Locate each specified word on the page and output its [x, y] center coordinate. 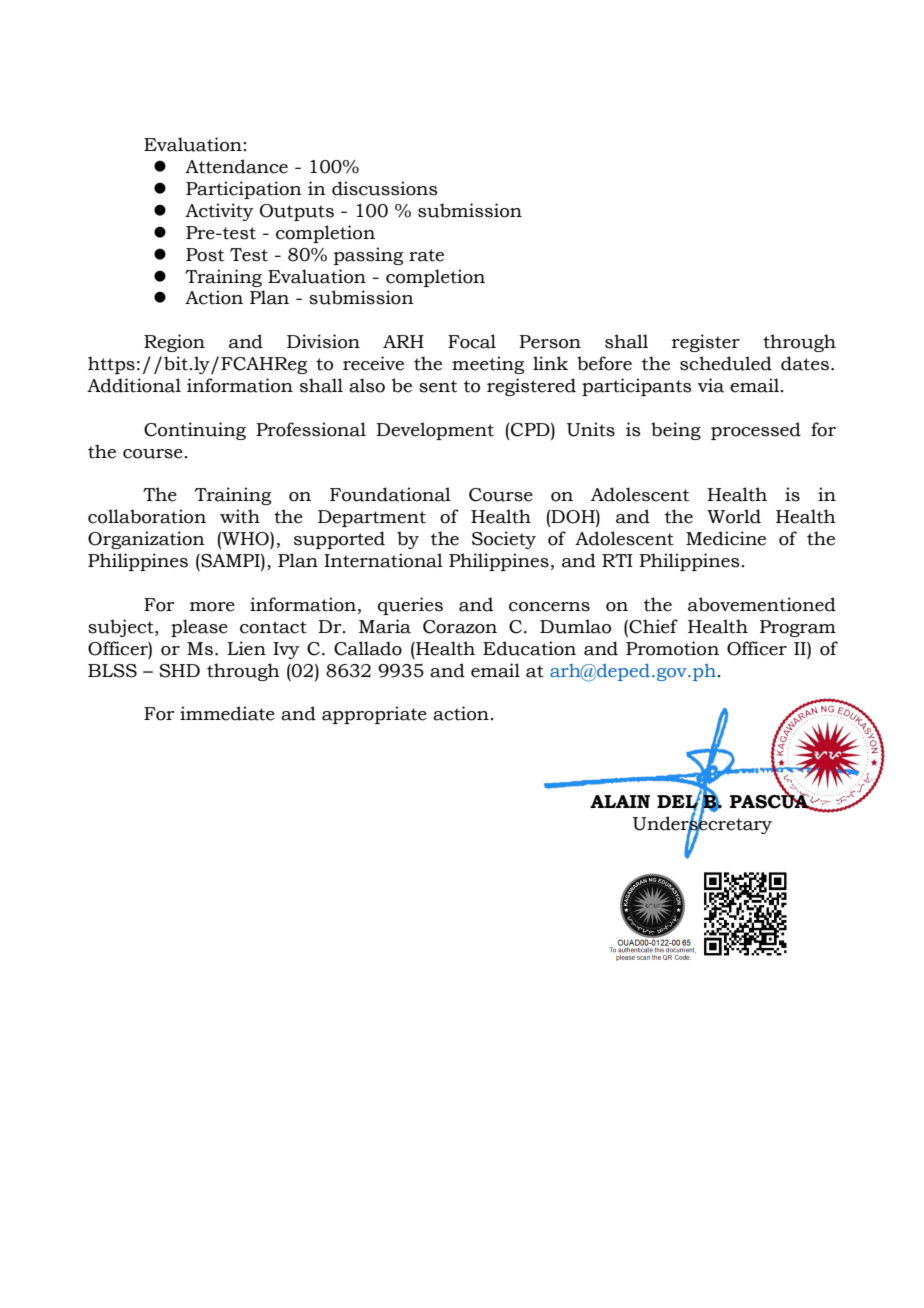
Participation [244, 190]
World [734, 516]
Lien [246, 648]
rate [426, 255]
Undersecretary [702, 826]
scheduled [726, 363]
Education [529, 648]
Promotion [672, 648]
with [240, 516]
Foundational [390, 494]
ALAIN [620, 801]
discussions [385, 188]
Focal [472, 341]
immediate [227, 713]
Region [174, 343]
